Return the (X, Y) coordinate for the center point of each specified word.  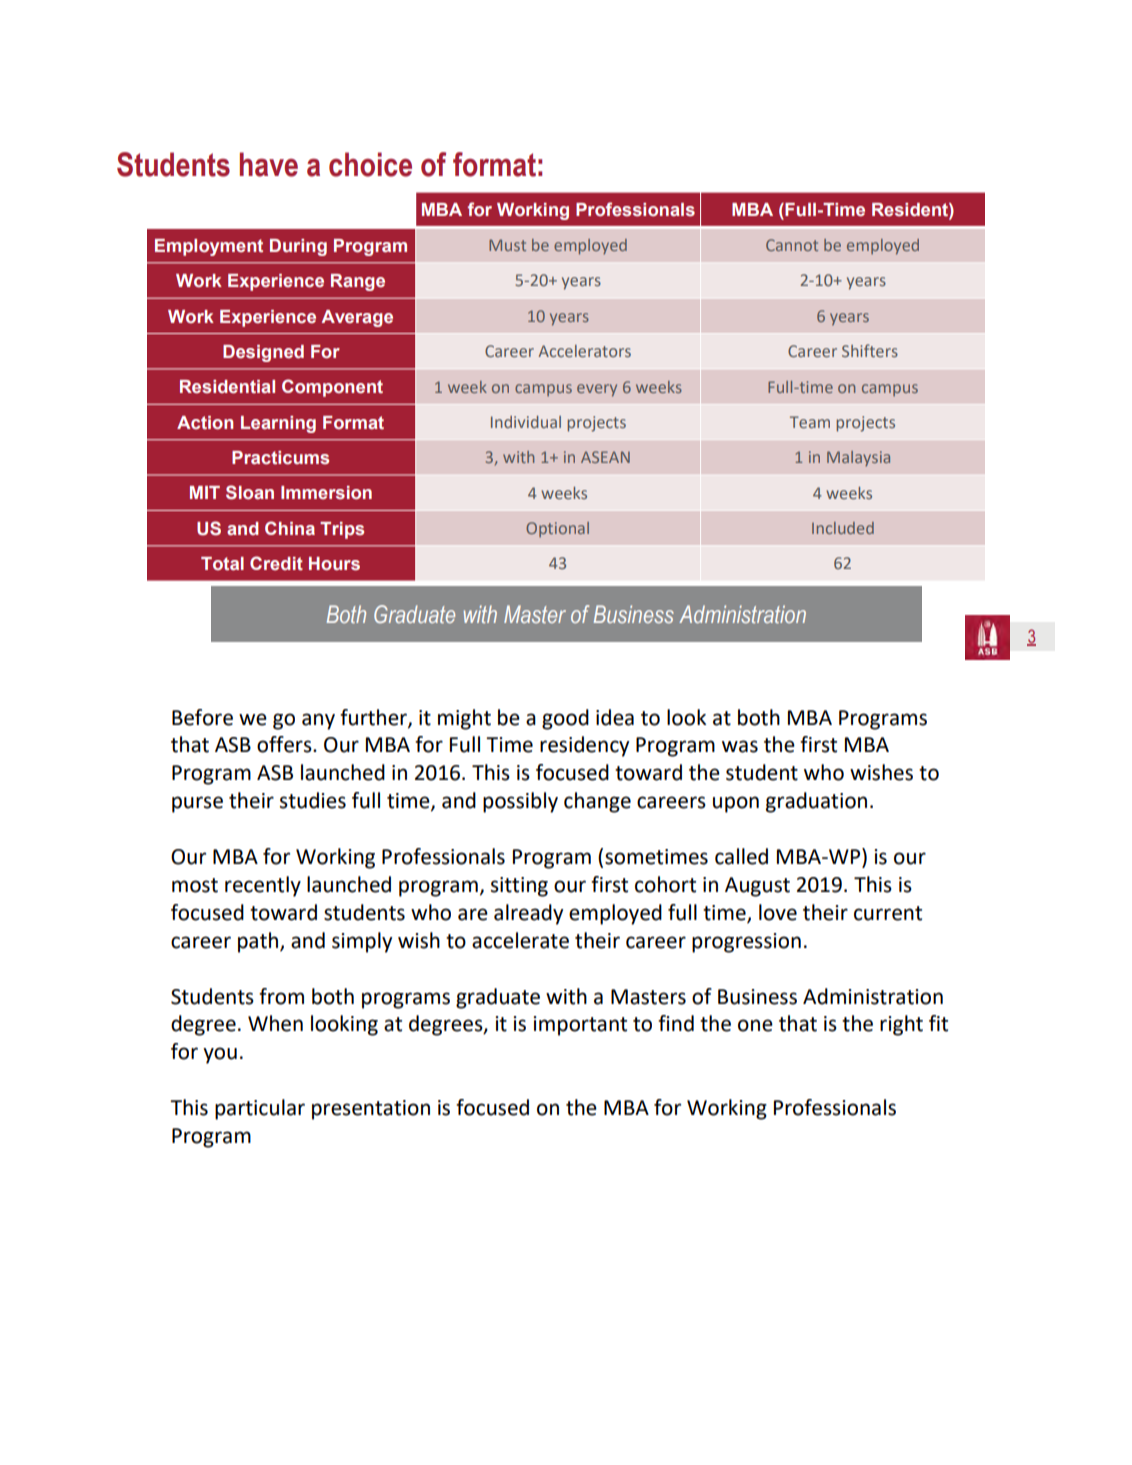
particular (260, 1109)
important (580, 1026)
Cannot (792, 245)
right (901, 1025)
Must (507, 245)
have (269, 164)
